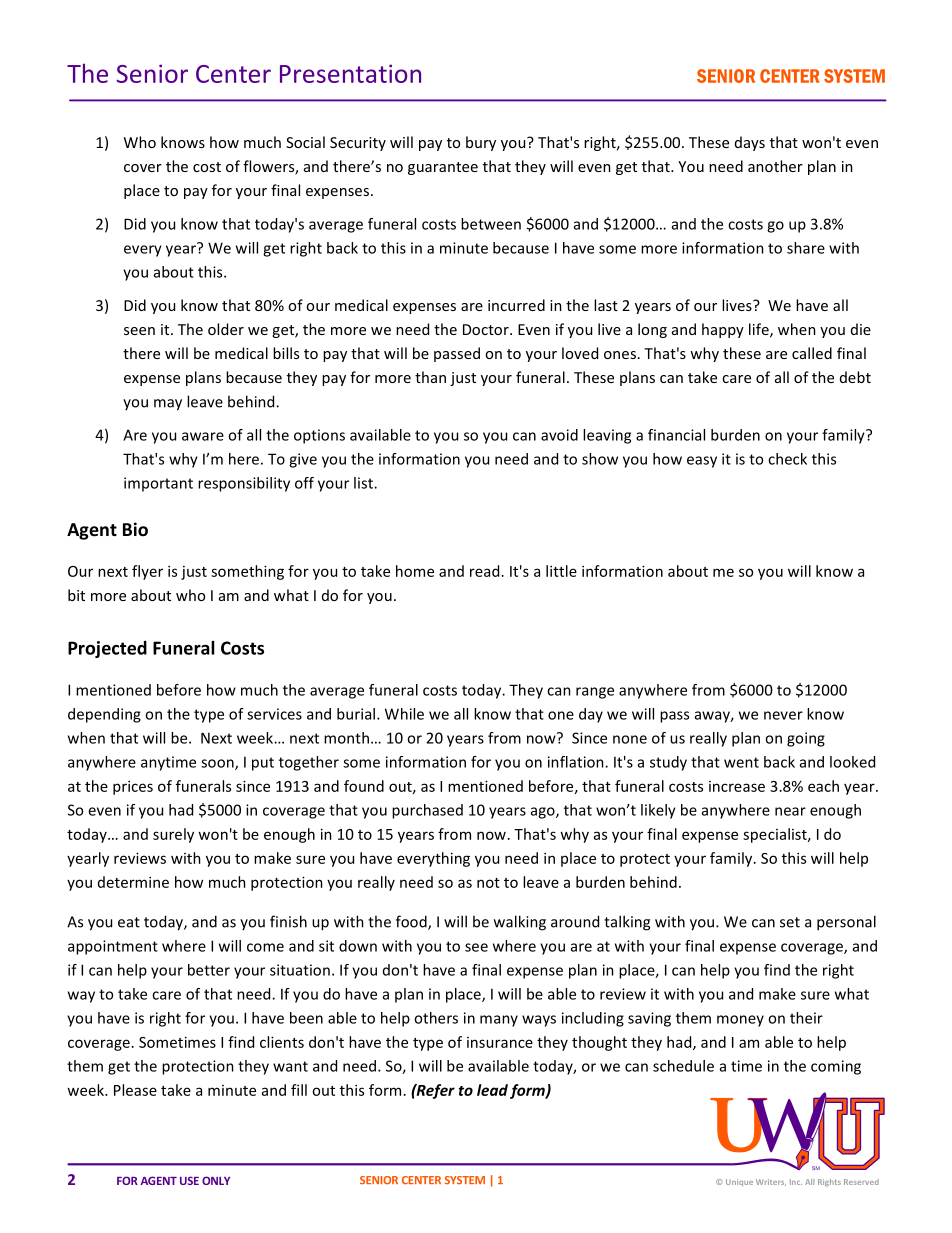  I want to click on avoid, so click(559, 435).
